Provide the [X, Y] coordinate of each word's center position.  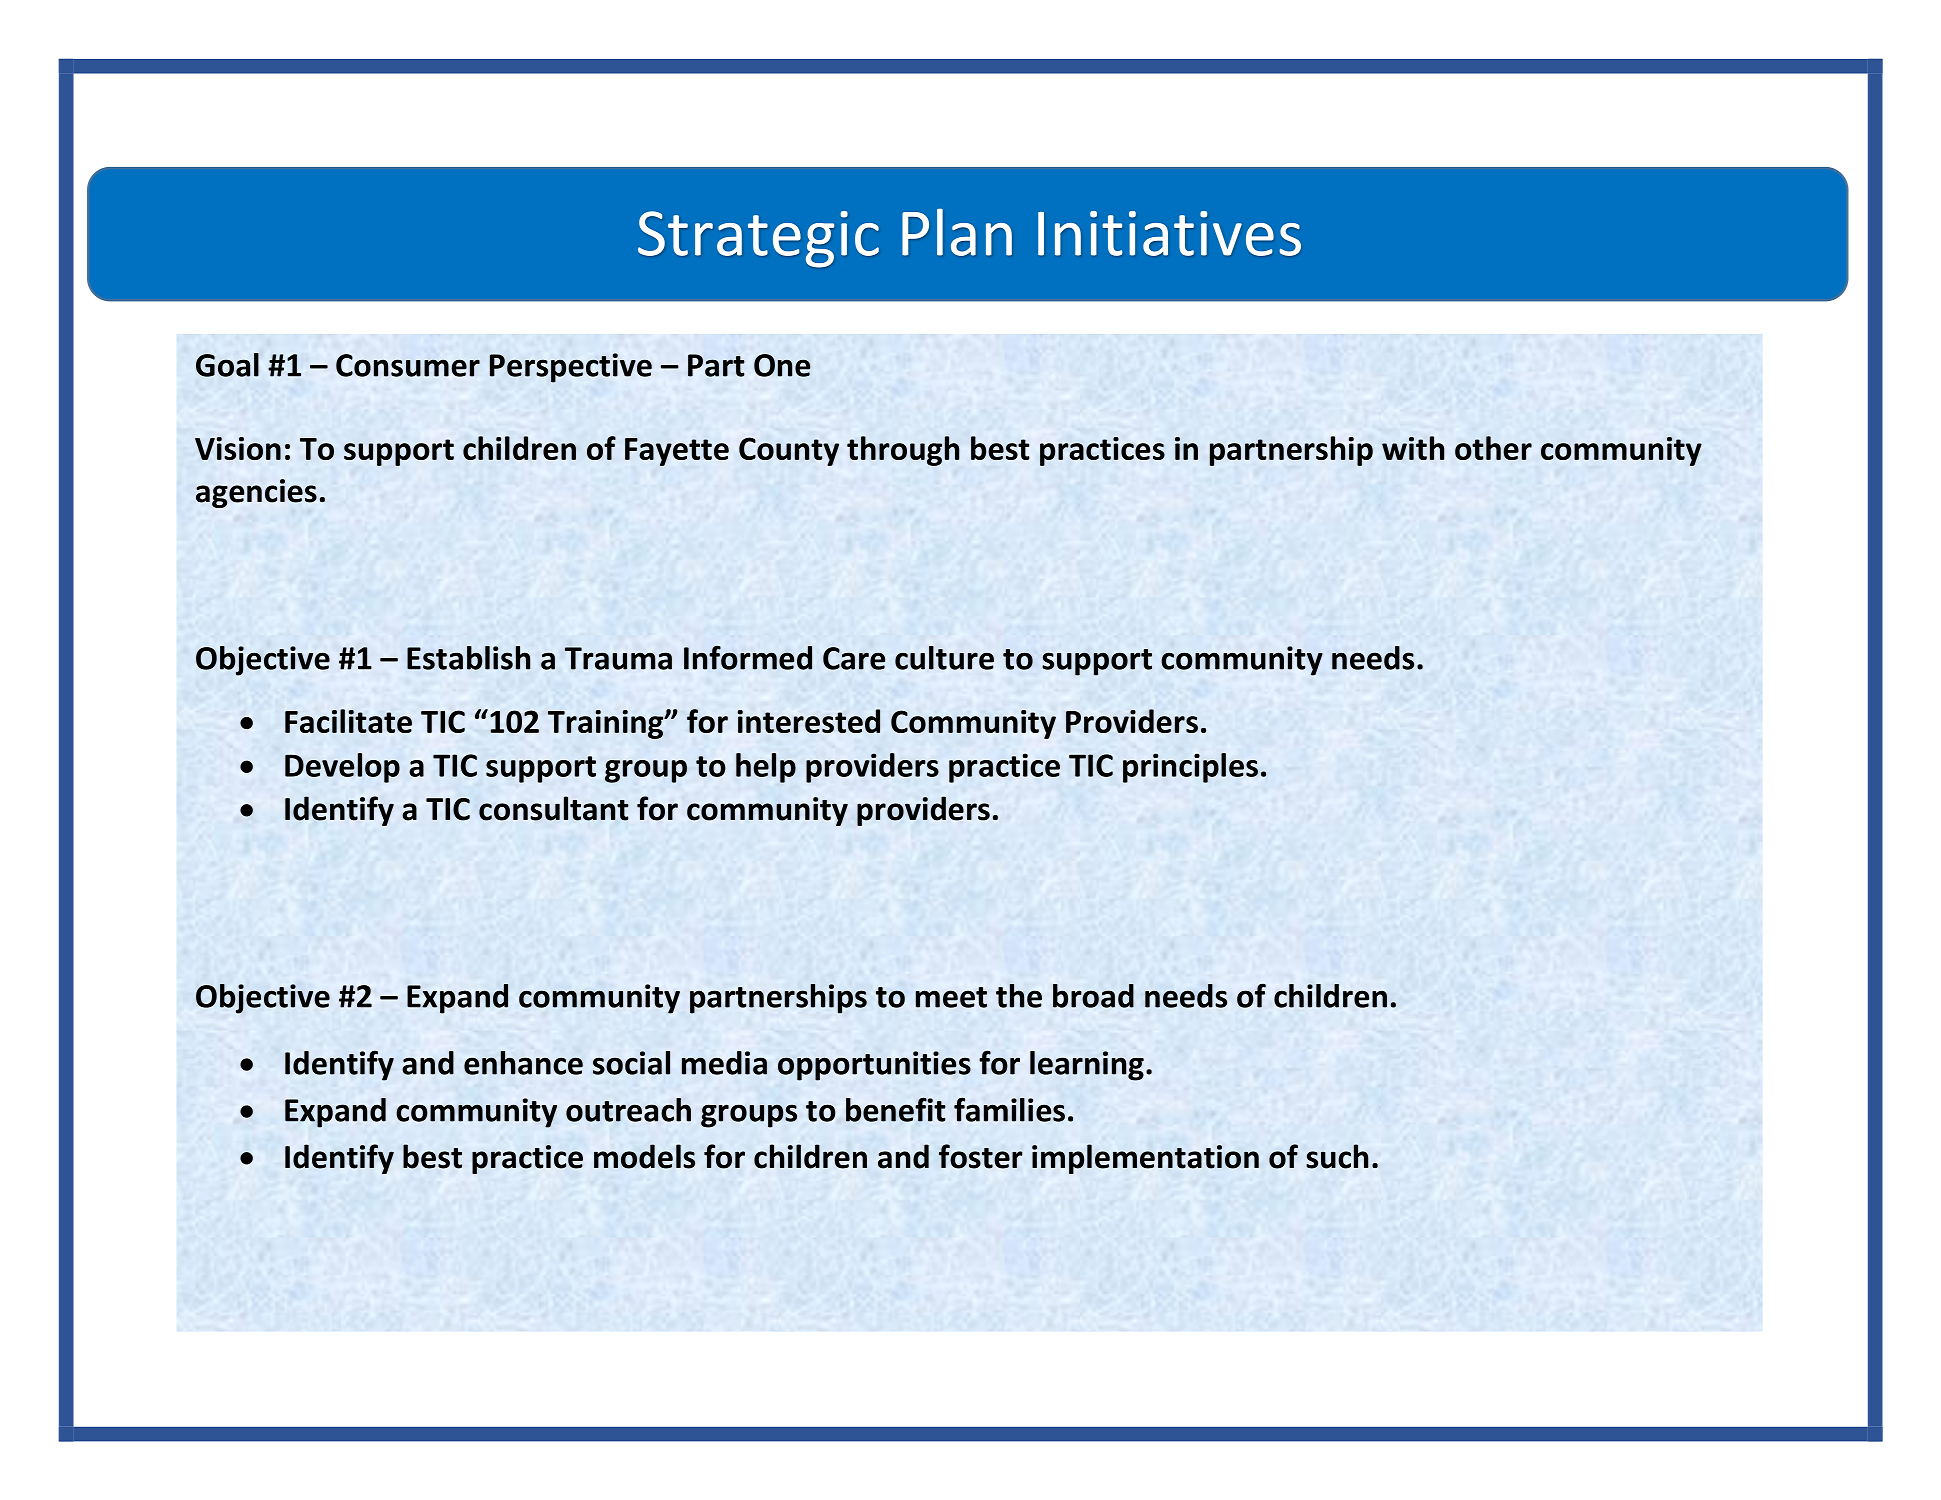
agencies [256, 493]
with [1413, 448]
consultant [554, 808]
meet [951, 997]
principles [1190, 768]
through [903, 451]
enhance [523, 1063]
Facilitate [348, 721]
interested [809, 721]
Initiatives [1169, 233]
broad [1093, 996]
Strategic [758, 239]
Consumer [408, 365]
